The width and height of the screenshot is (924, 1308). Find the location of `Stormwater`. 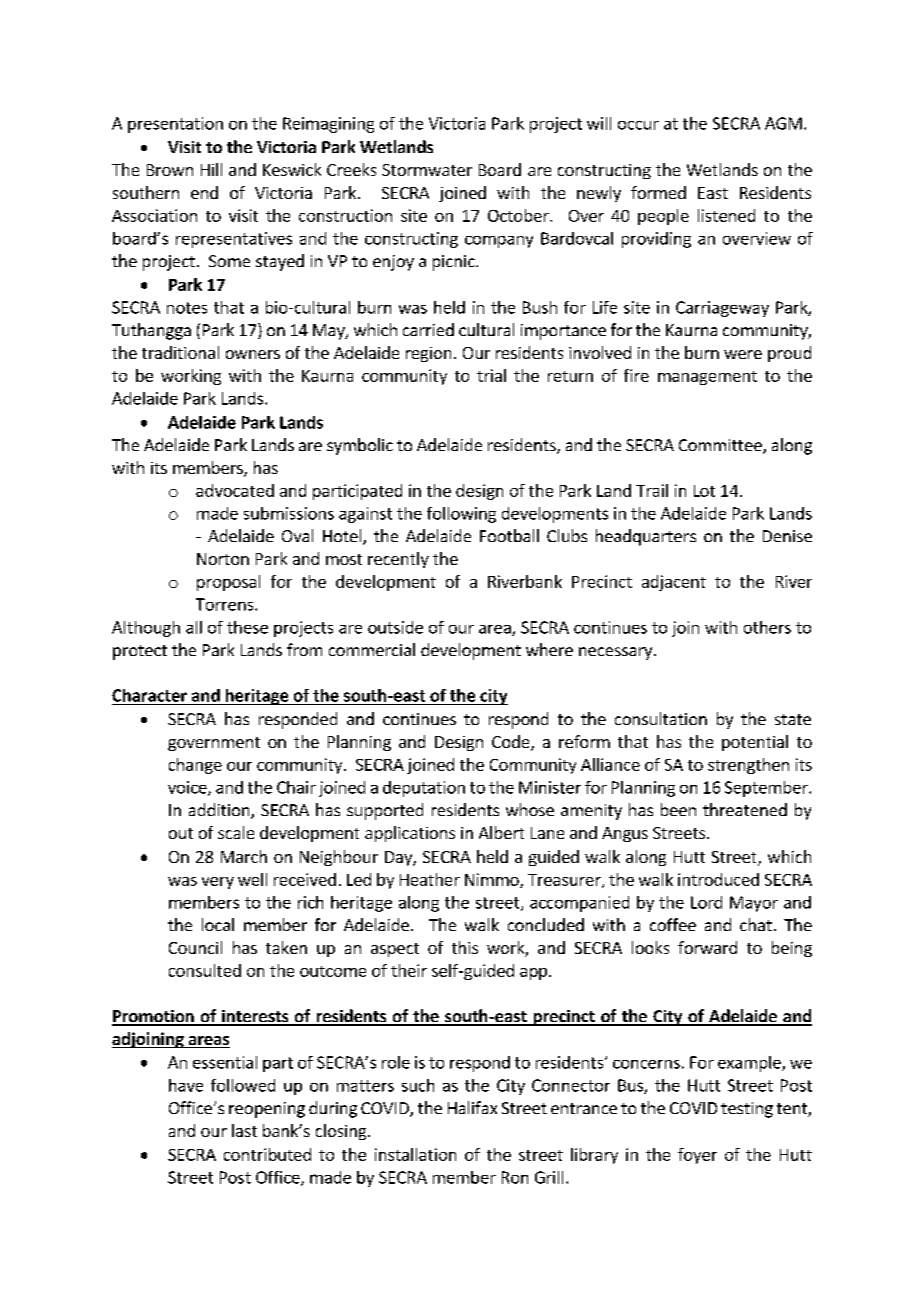

Stormwater is located at coordinates (427, 170).
